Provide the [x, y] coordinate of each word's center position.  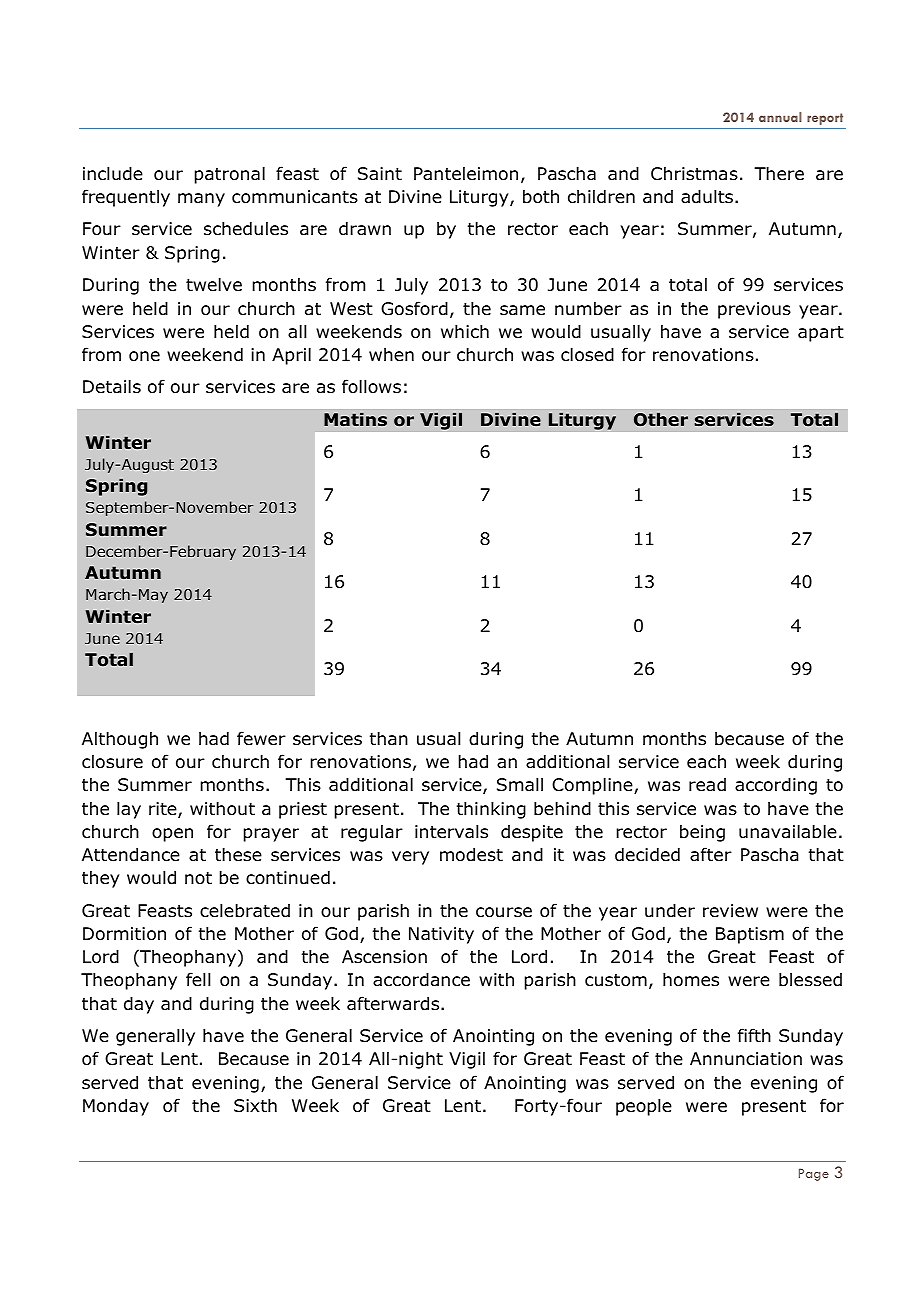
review [730, 911]
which [465, 331]
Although [120, 740]
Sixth [255, 1105]
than [389, 738]
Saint [380, 174]
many [201, 200]
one [144, 356]
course [504, 912]
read [707, 784]
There [779, 173]
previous [754, 310]
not [198, 878]
